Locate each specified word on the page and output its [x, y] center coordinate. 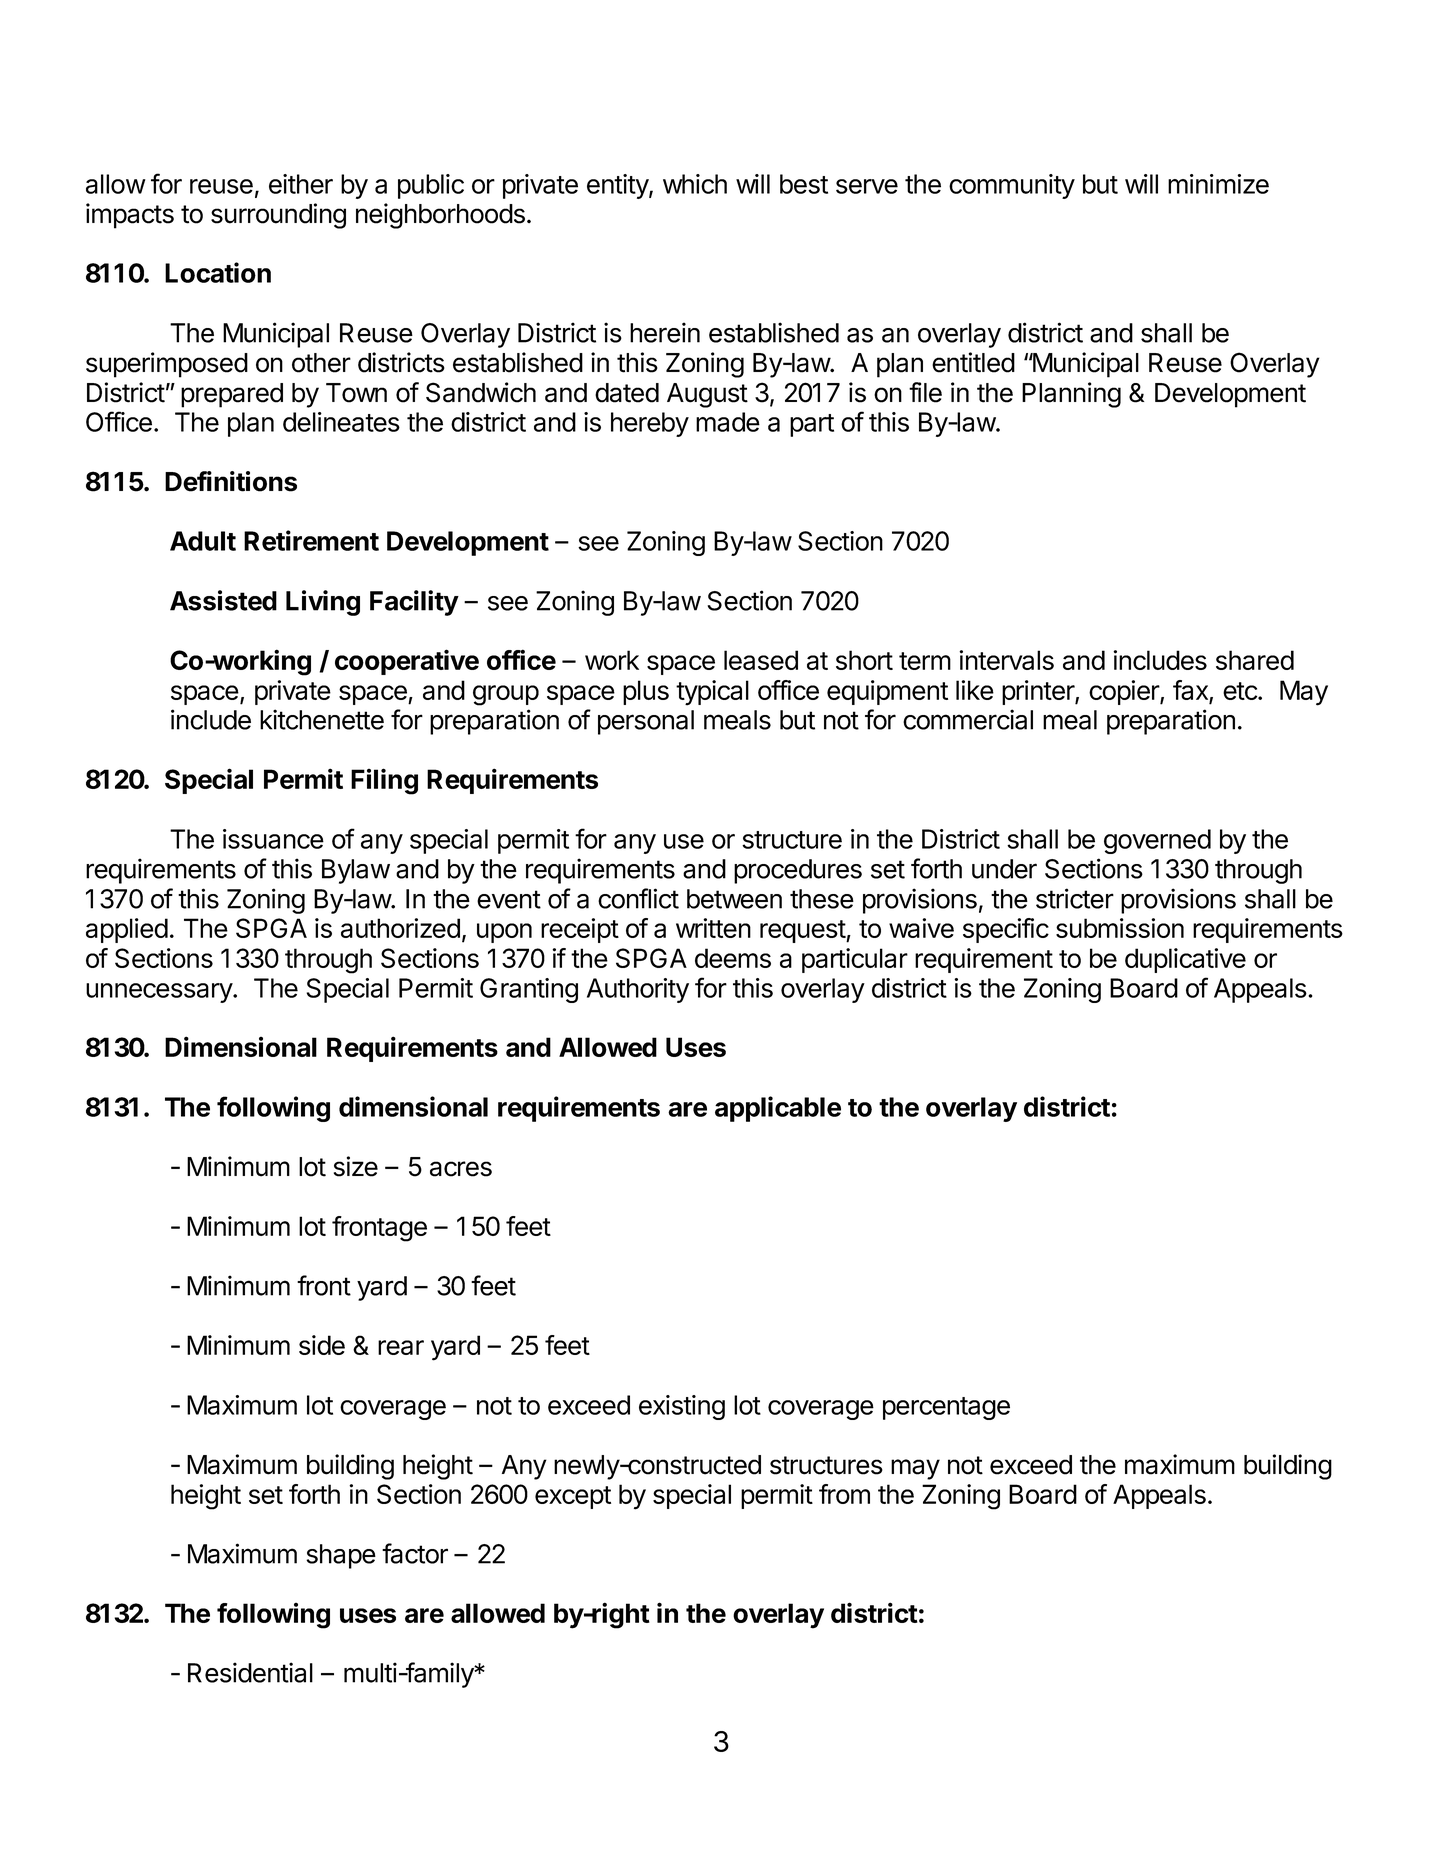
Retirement [311, 540]
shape [341, 1556]
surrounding [278, 216]
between [734, 899]
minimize [1218, 184]
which [695, 184]
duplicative [1185, 960]
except [573, 1497]
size [356, 1166]
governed [1157, 841]
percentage [946, 1408]
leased [761, 660]
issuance [273, 839]
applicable [778, 1109]
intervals [1006, 660]
